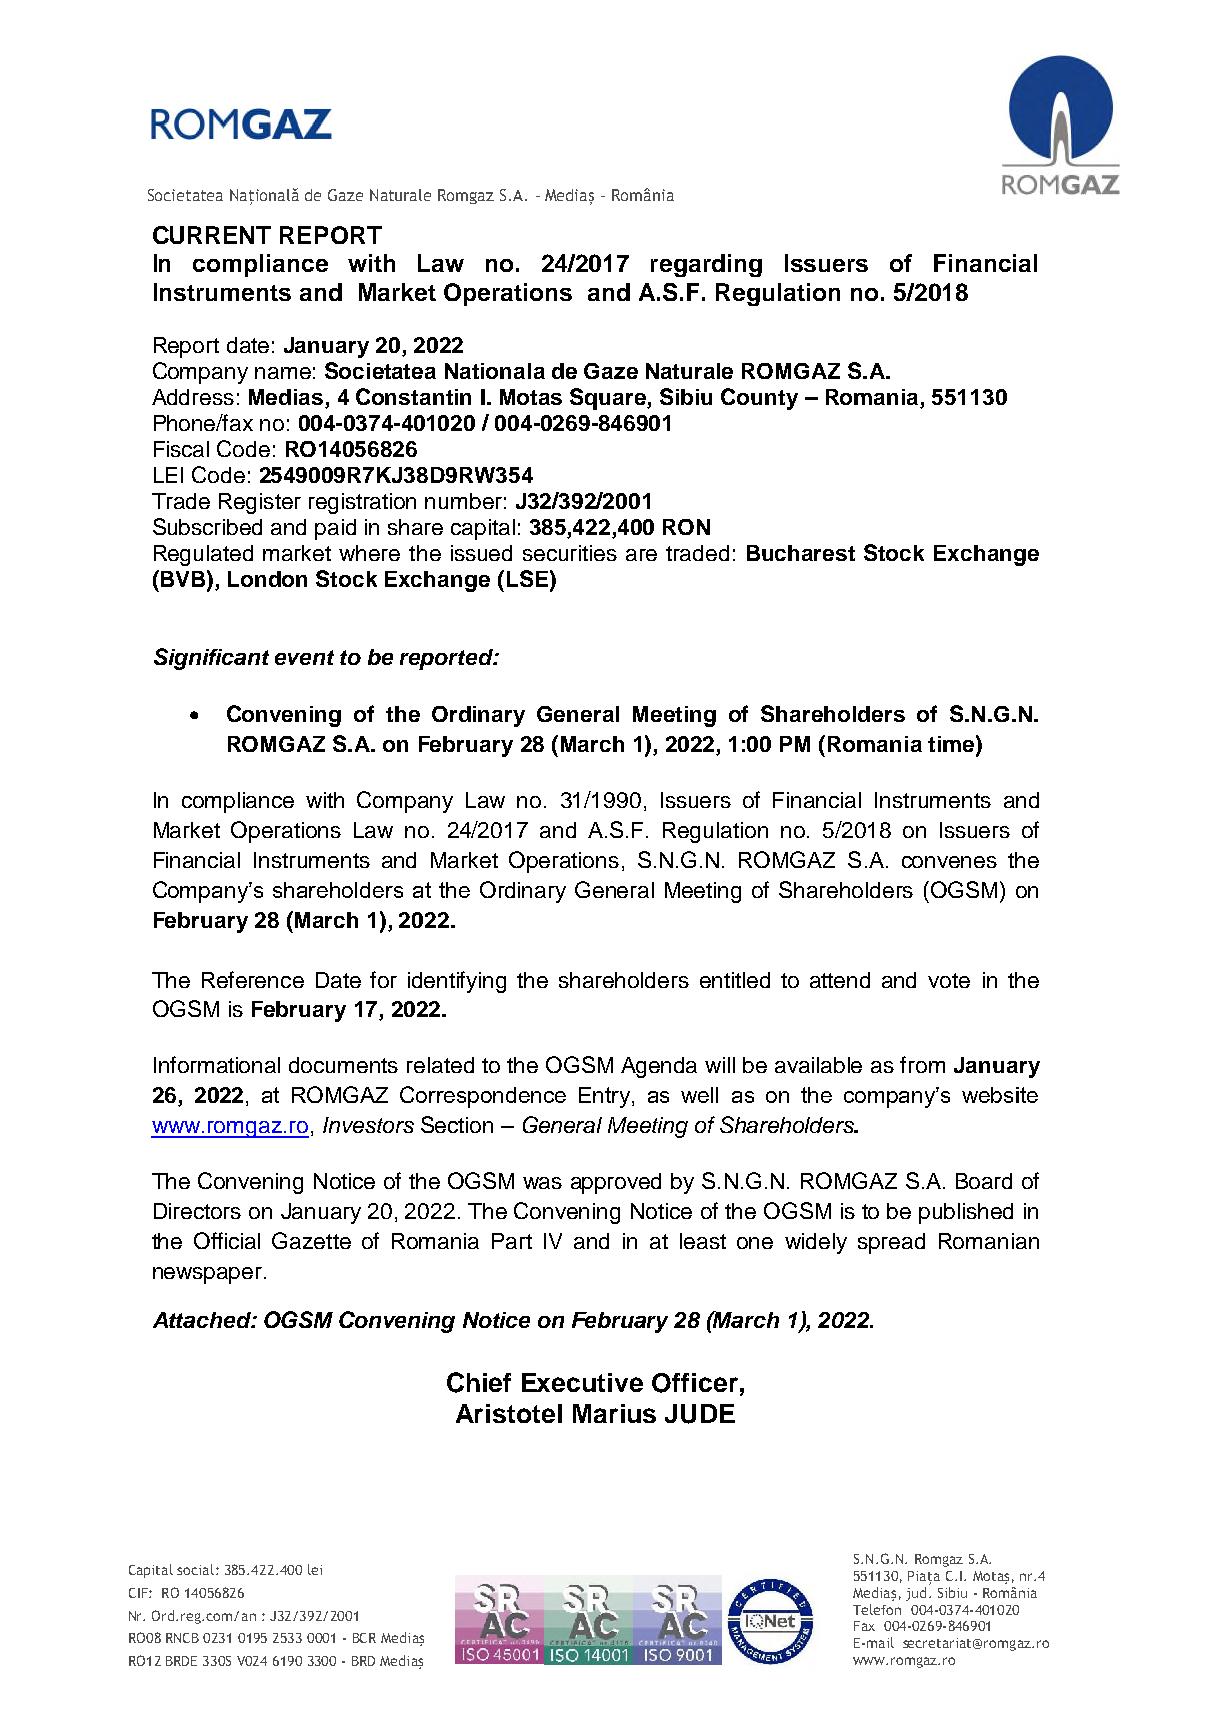 This screenshot has width=1224, height=1731. Describe the element at coordinates (706, 265) in the screenshot. I see `regarding` at that location.
